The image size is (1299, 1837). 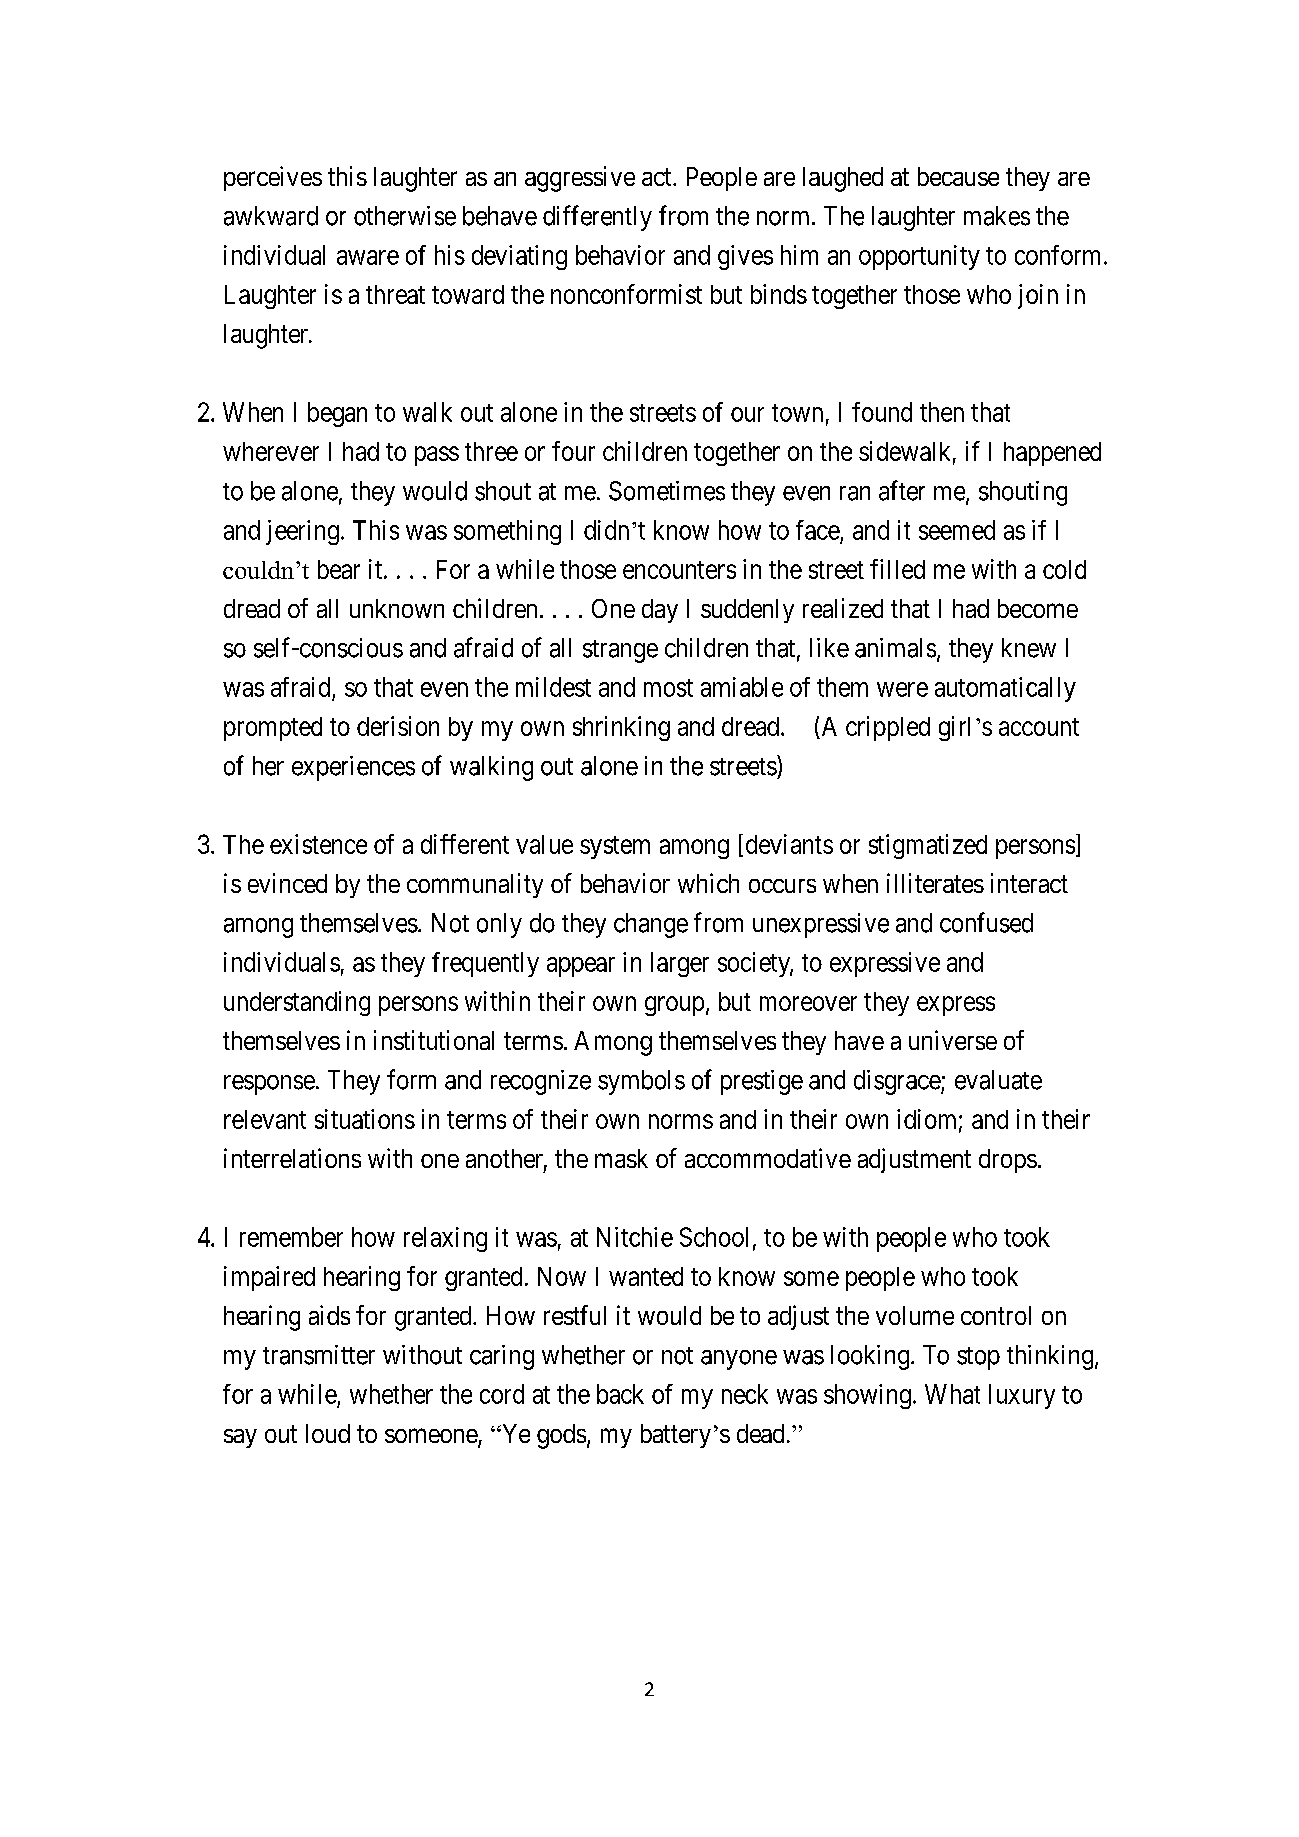 What do you see at coordinates (674, 1006) in the page?
I see `group` at bounding box center [674, 1006].
